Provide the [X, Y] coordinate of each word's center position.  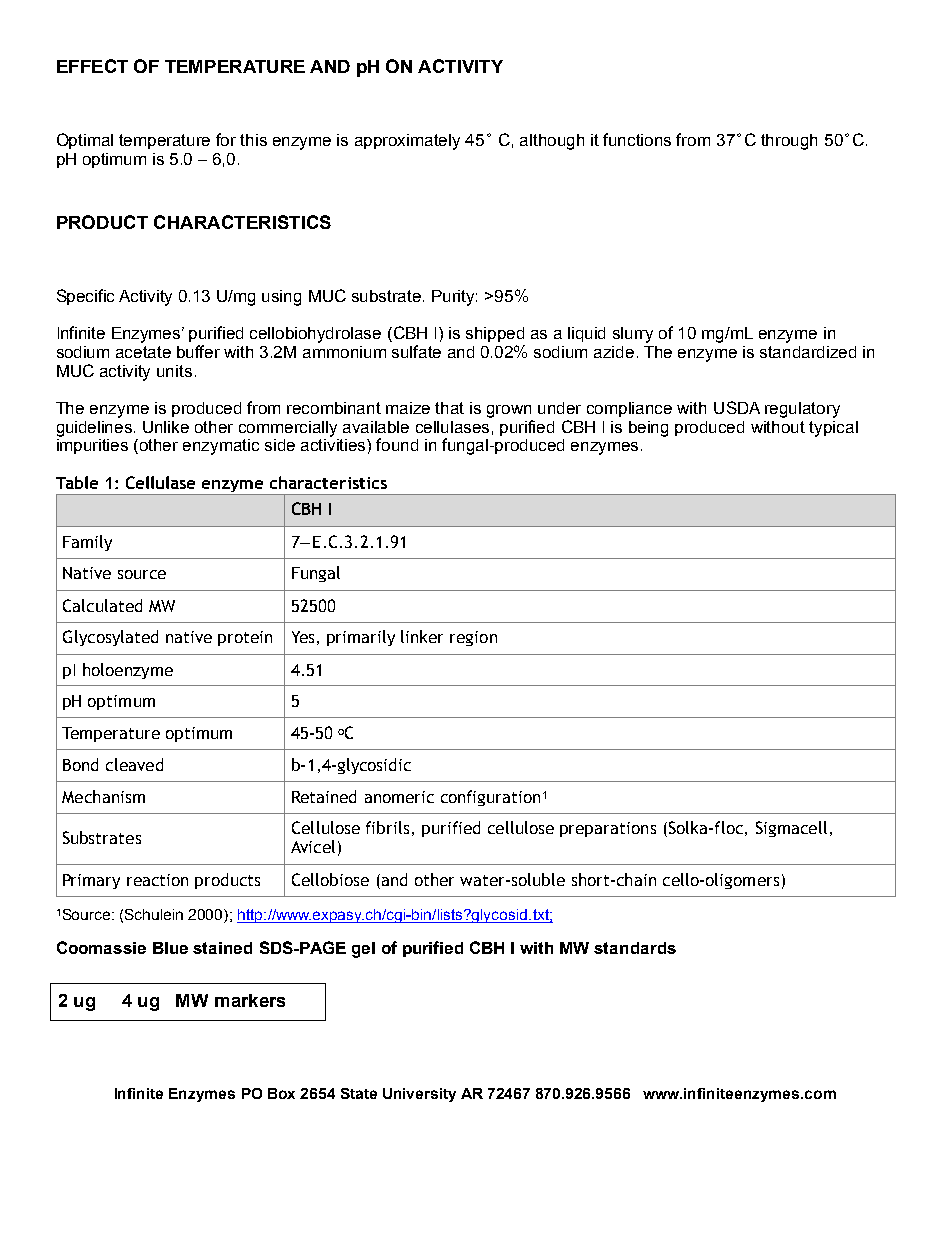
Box [281, 1093]
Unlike [166, 427]
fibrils [387, 827]
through [789, 142]
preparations [608, 829]
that [449, 408]
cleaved [134, 764]
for [226, 139]
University [419, 1095]
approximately [407, 142]
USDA [737, 407]
